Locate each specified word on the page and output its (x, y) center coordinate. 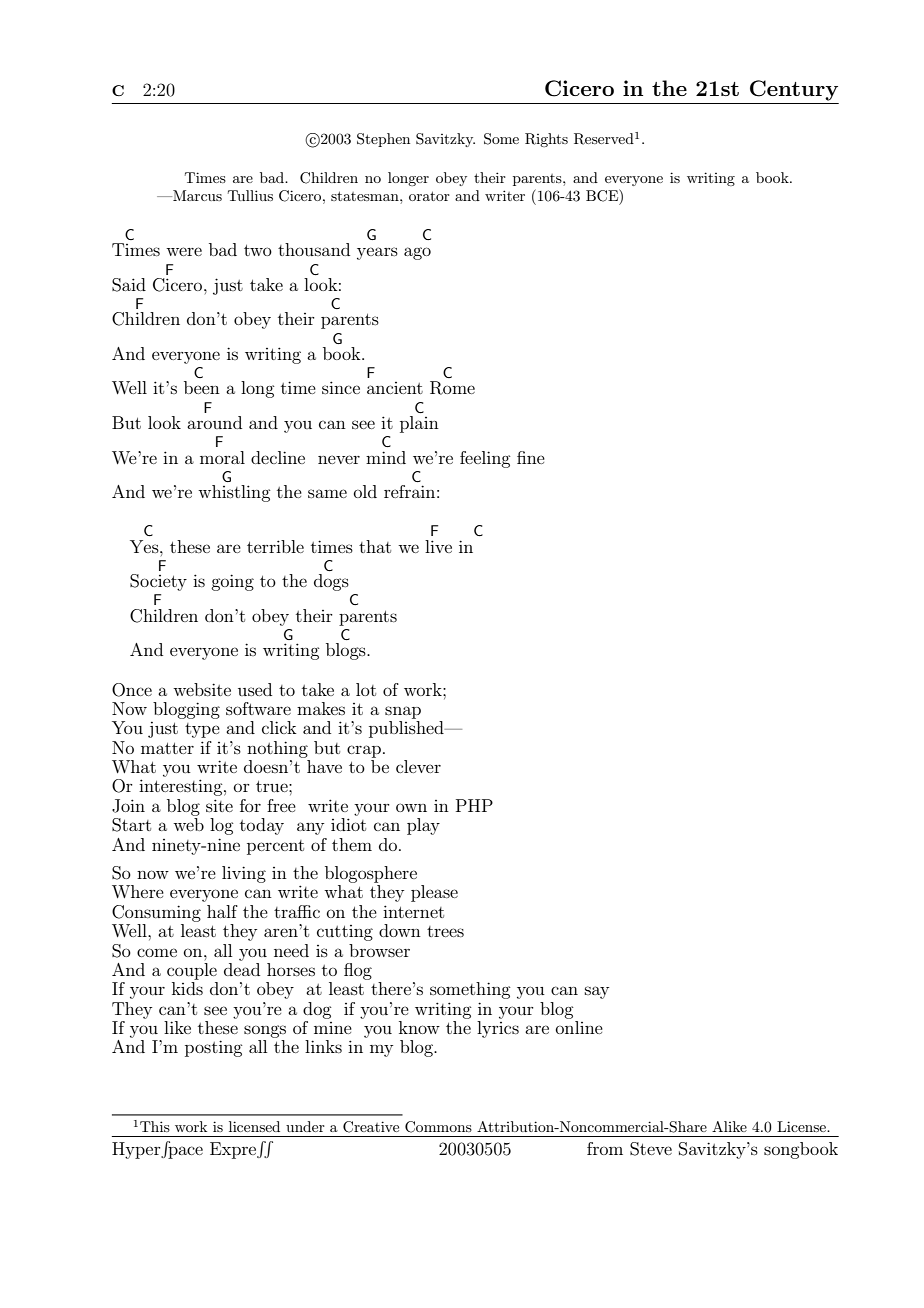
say (597, 992)
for (250, 805)
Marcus (196, 195)
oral (230, 457)
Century (794, 90)
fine (531, 457)
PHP (474, 805)
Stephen (383, 140)
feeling (485, 459)
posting (214, 1048)
